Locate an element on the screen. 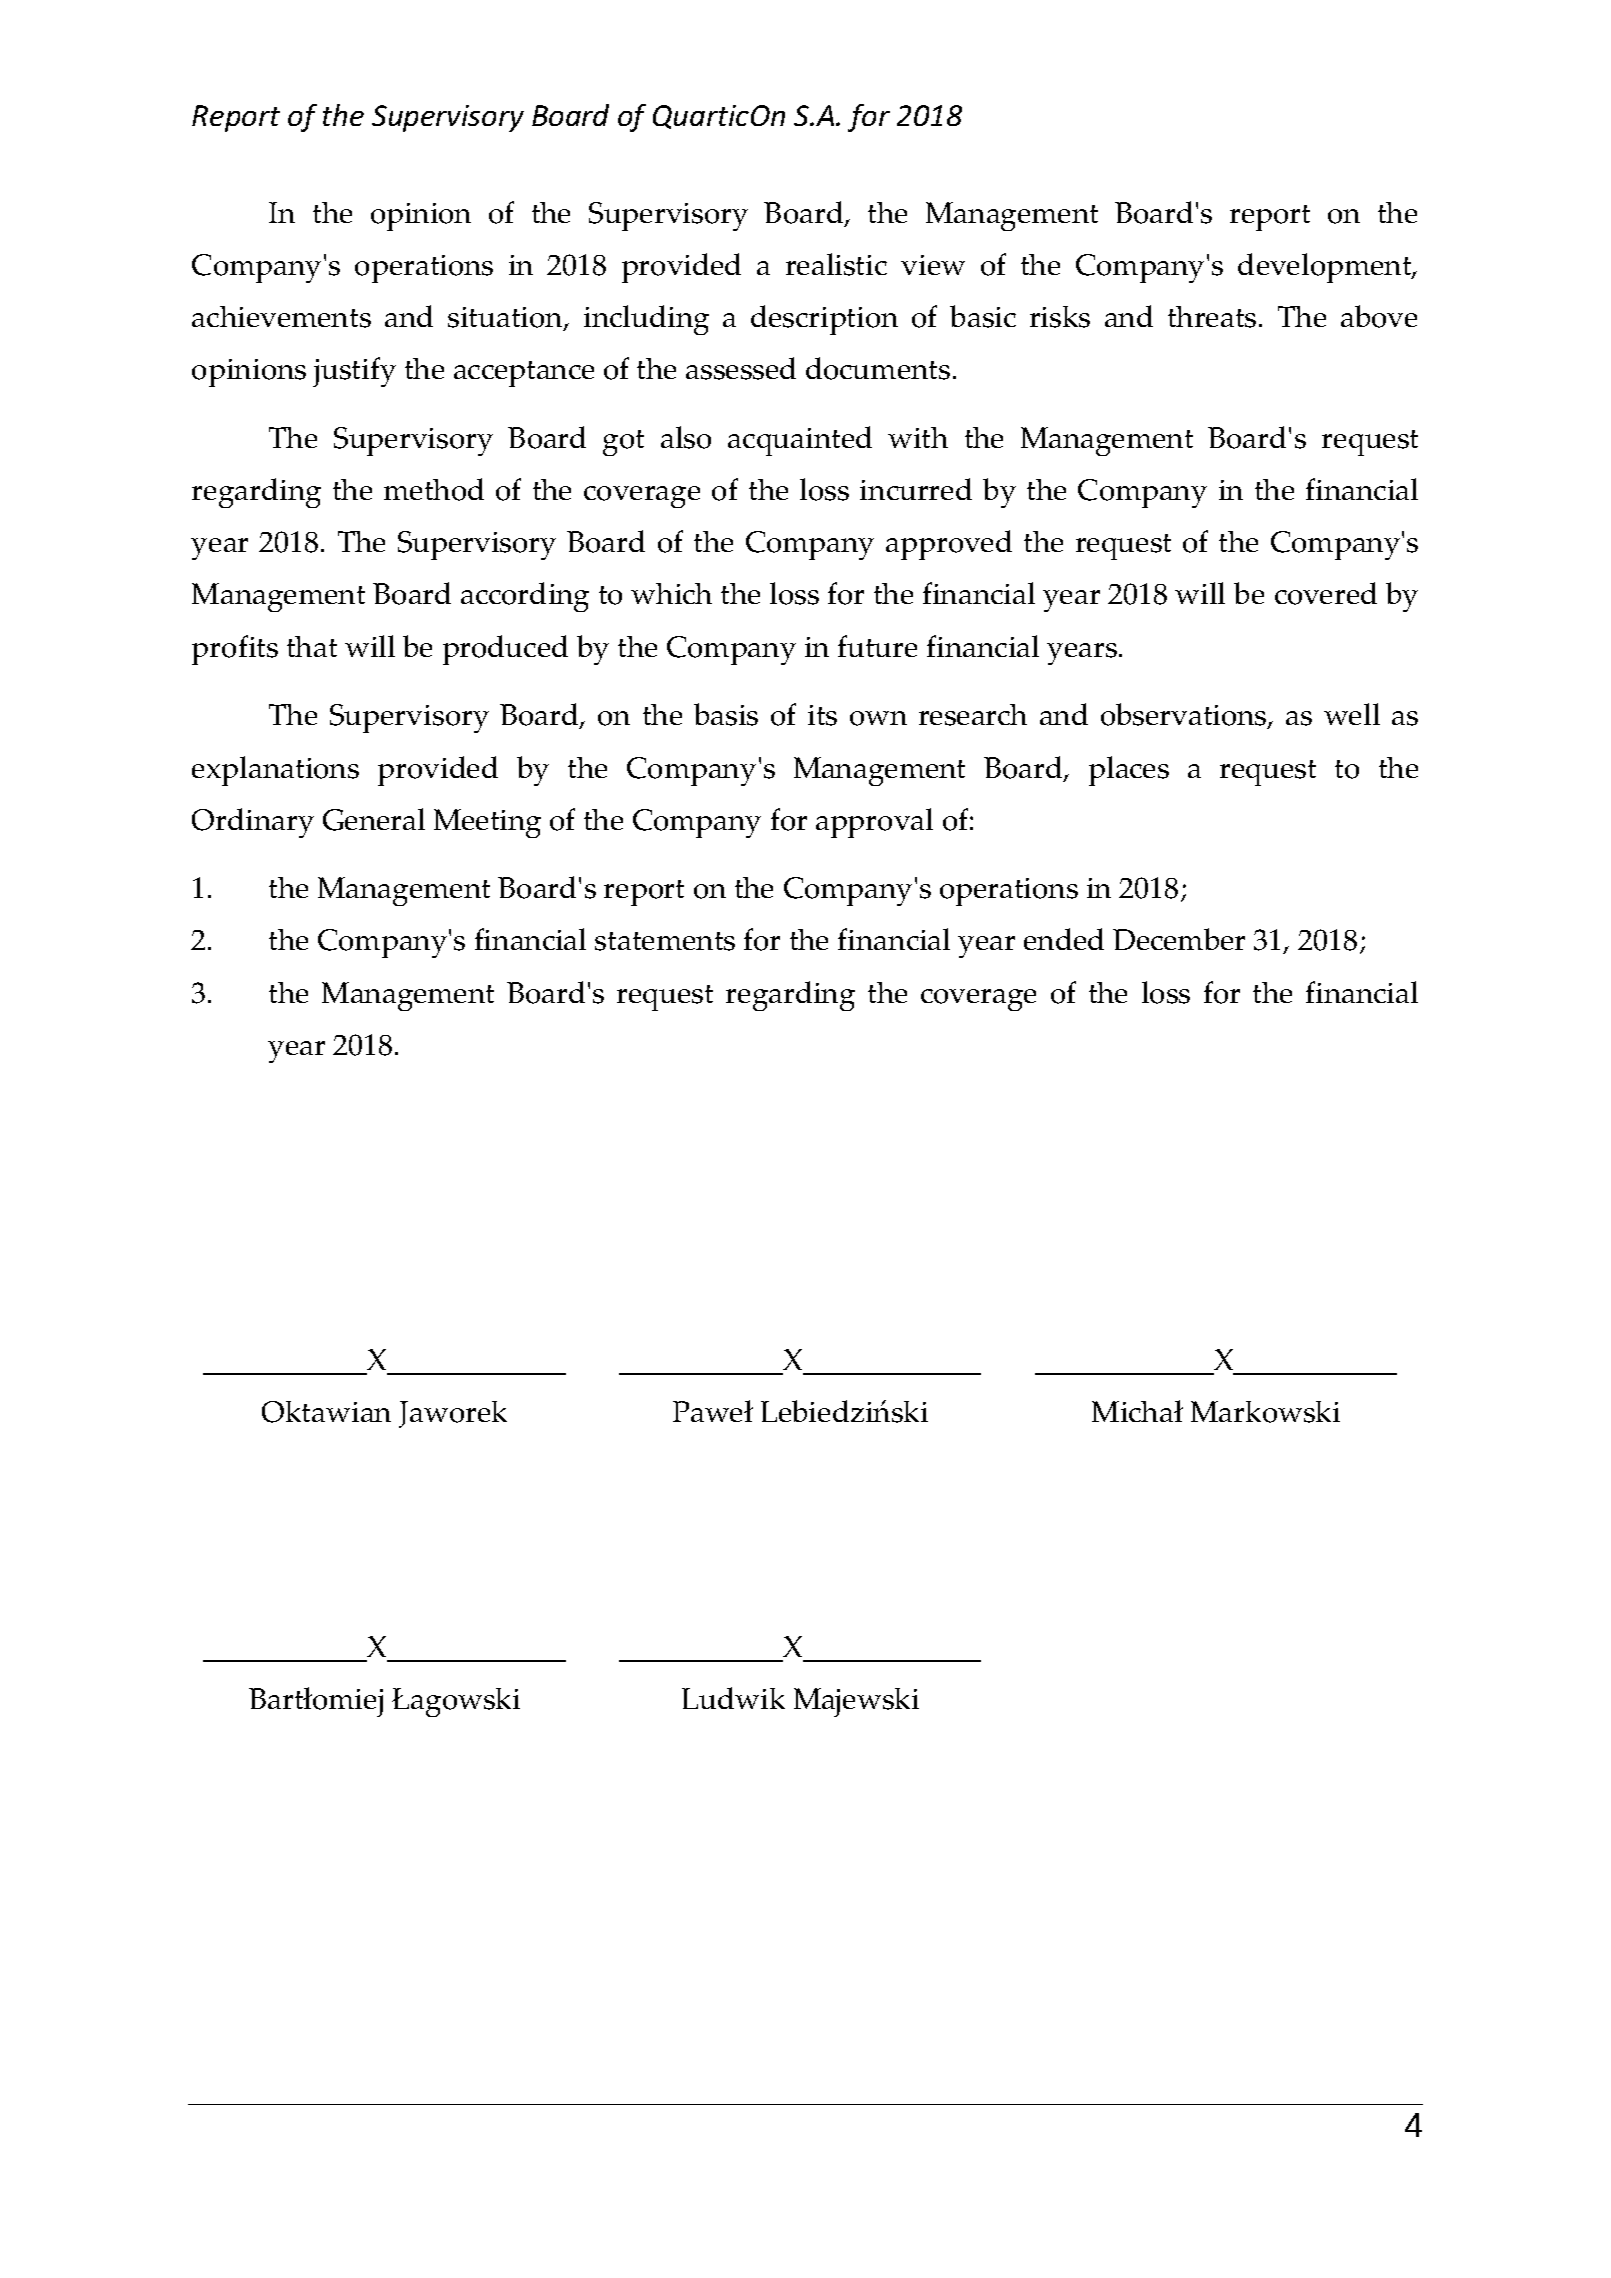  own is located at coordinates (878, 718).
